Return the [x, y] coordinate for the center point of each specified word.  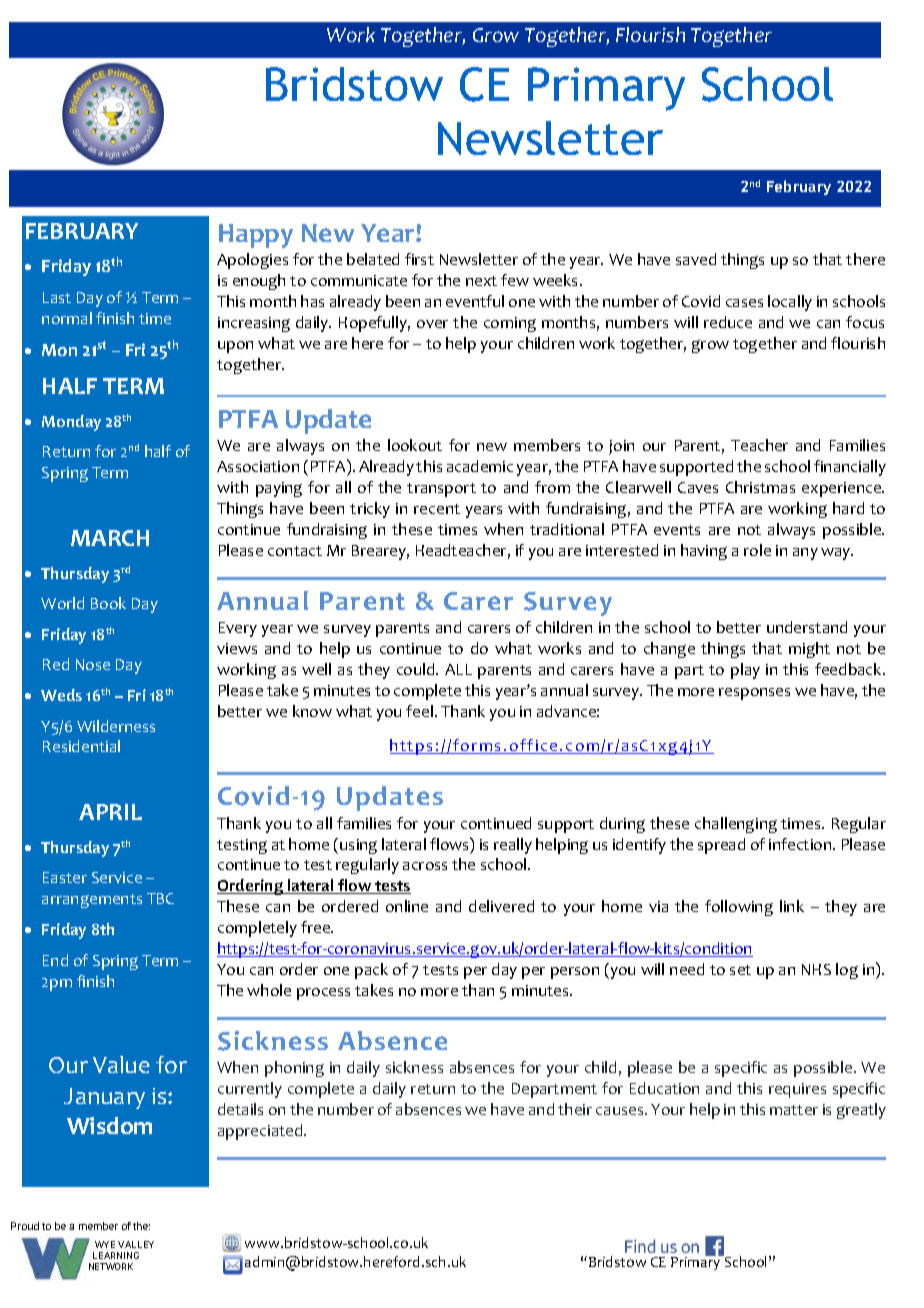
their [575, 1109]
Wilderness [116, 726]
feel [419, 711]
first [419, 259]
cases [744, 303]
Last [57, 297]
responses [754, 694]
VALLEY [136, 1244]
